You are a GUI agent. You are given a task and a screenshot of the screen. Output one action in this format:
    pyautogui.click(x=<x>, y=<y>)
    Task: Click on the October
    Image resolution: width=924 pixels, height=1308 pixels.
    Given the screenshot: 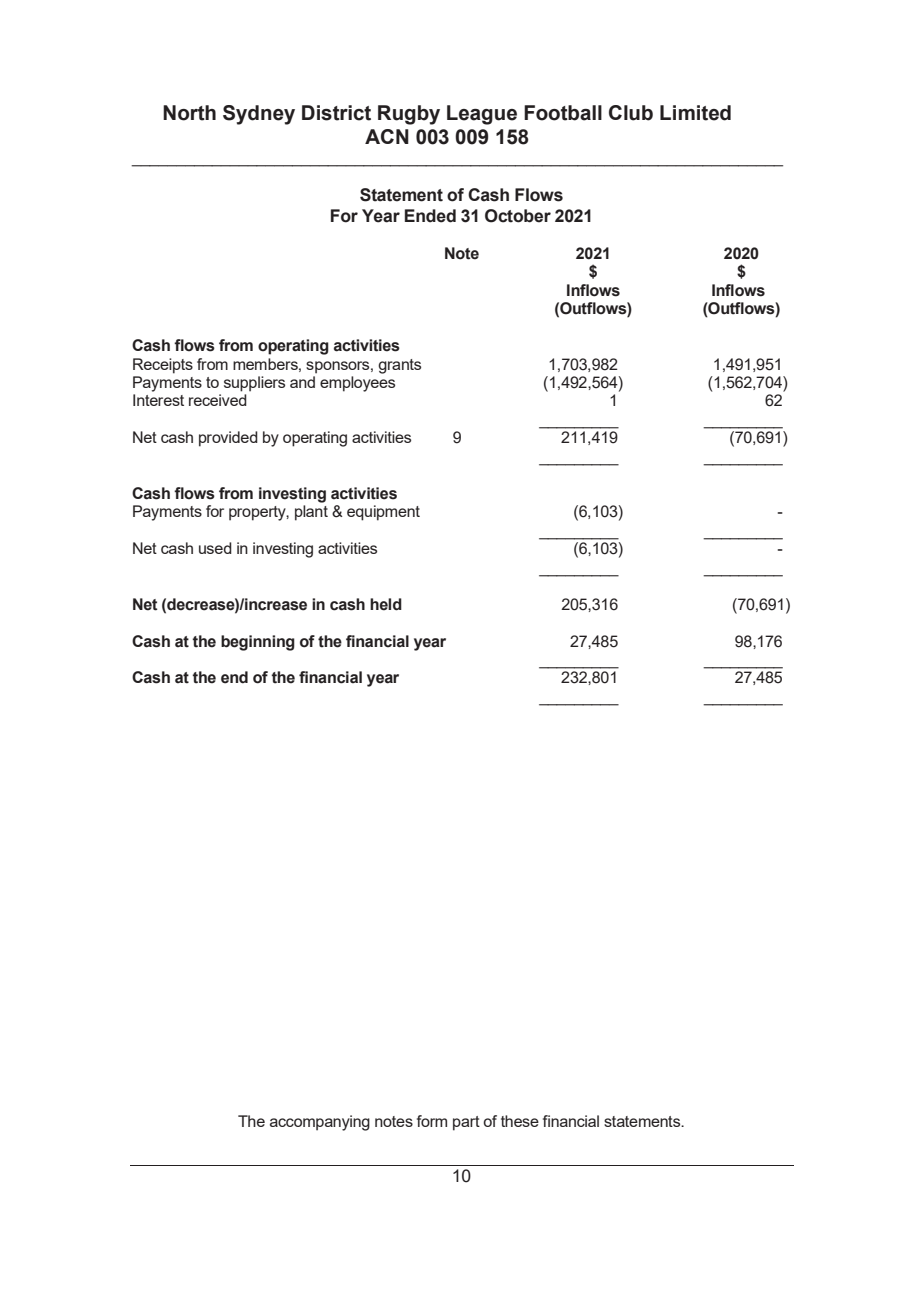 What is the action you would take?
    pyautogui.click(x=518, y=216)
